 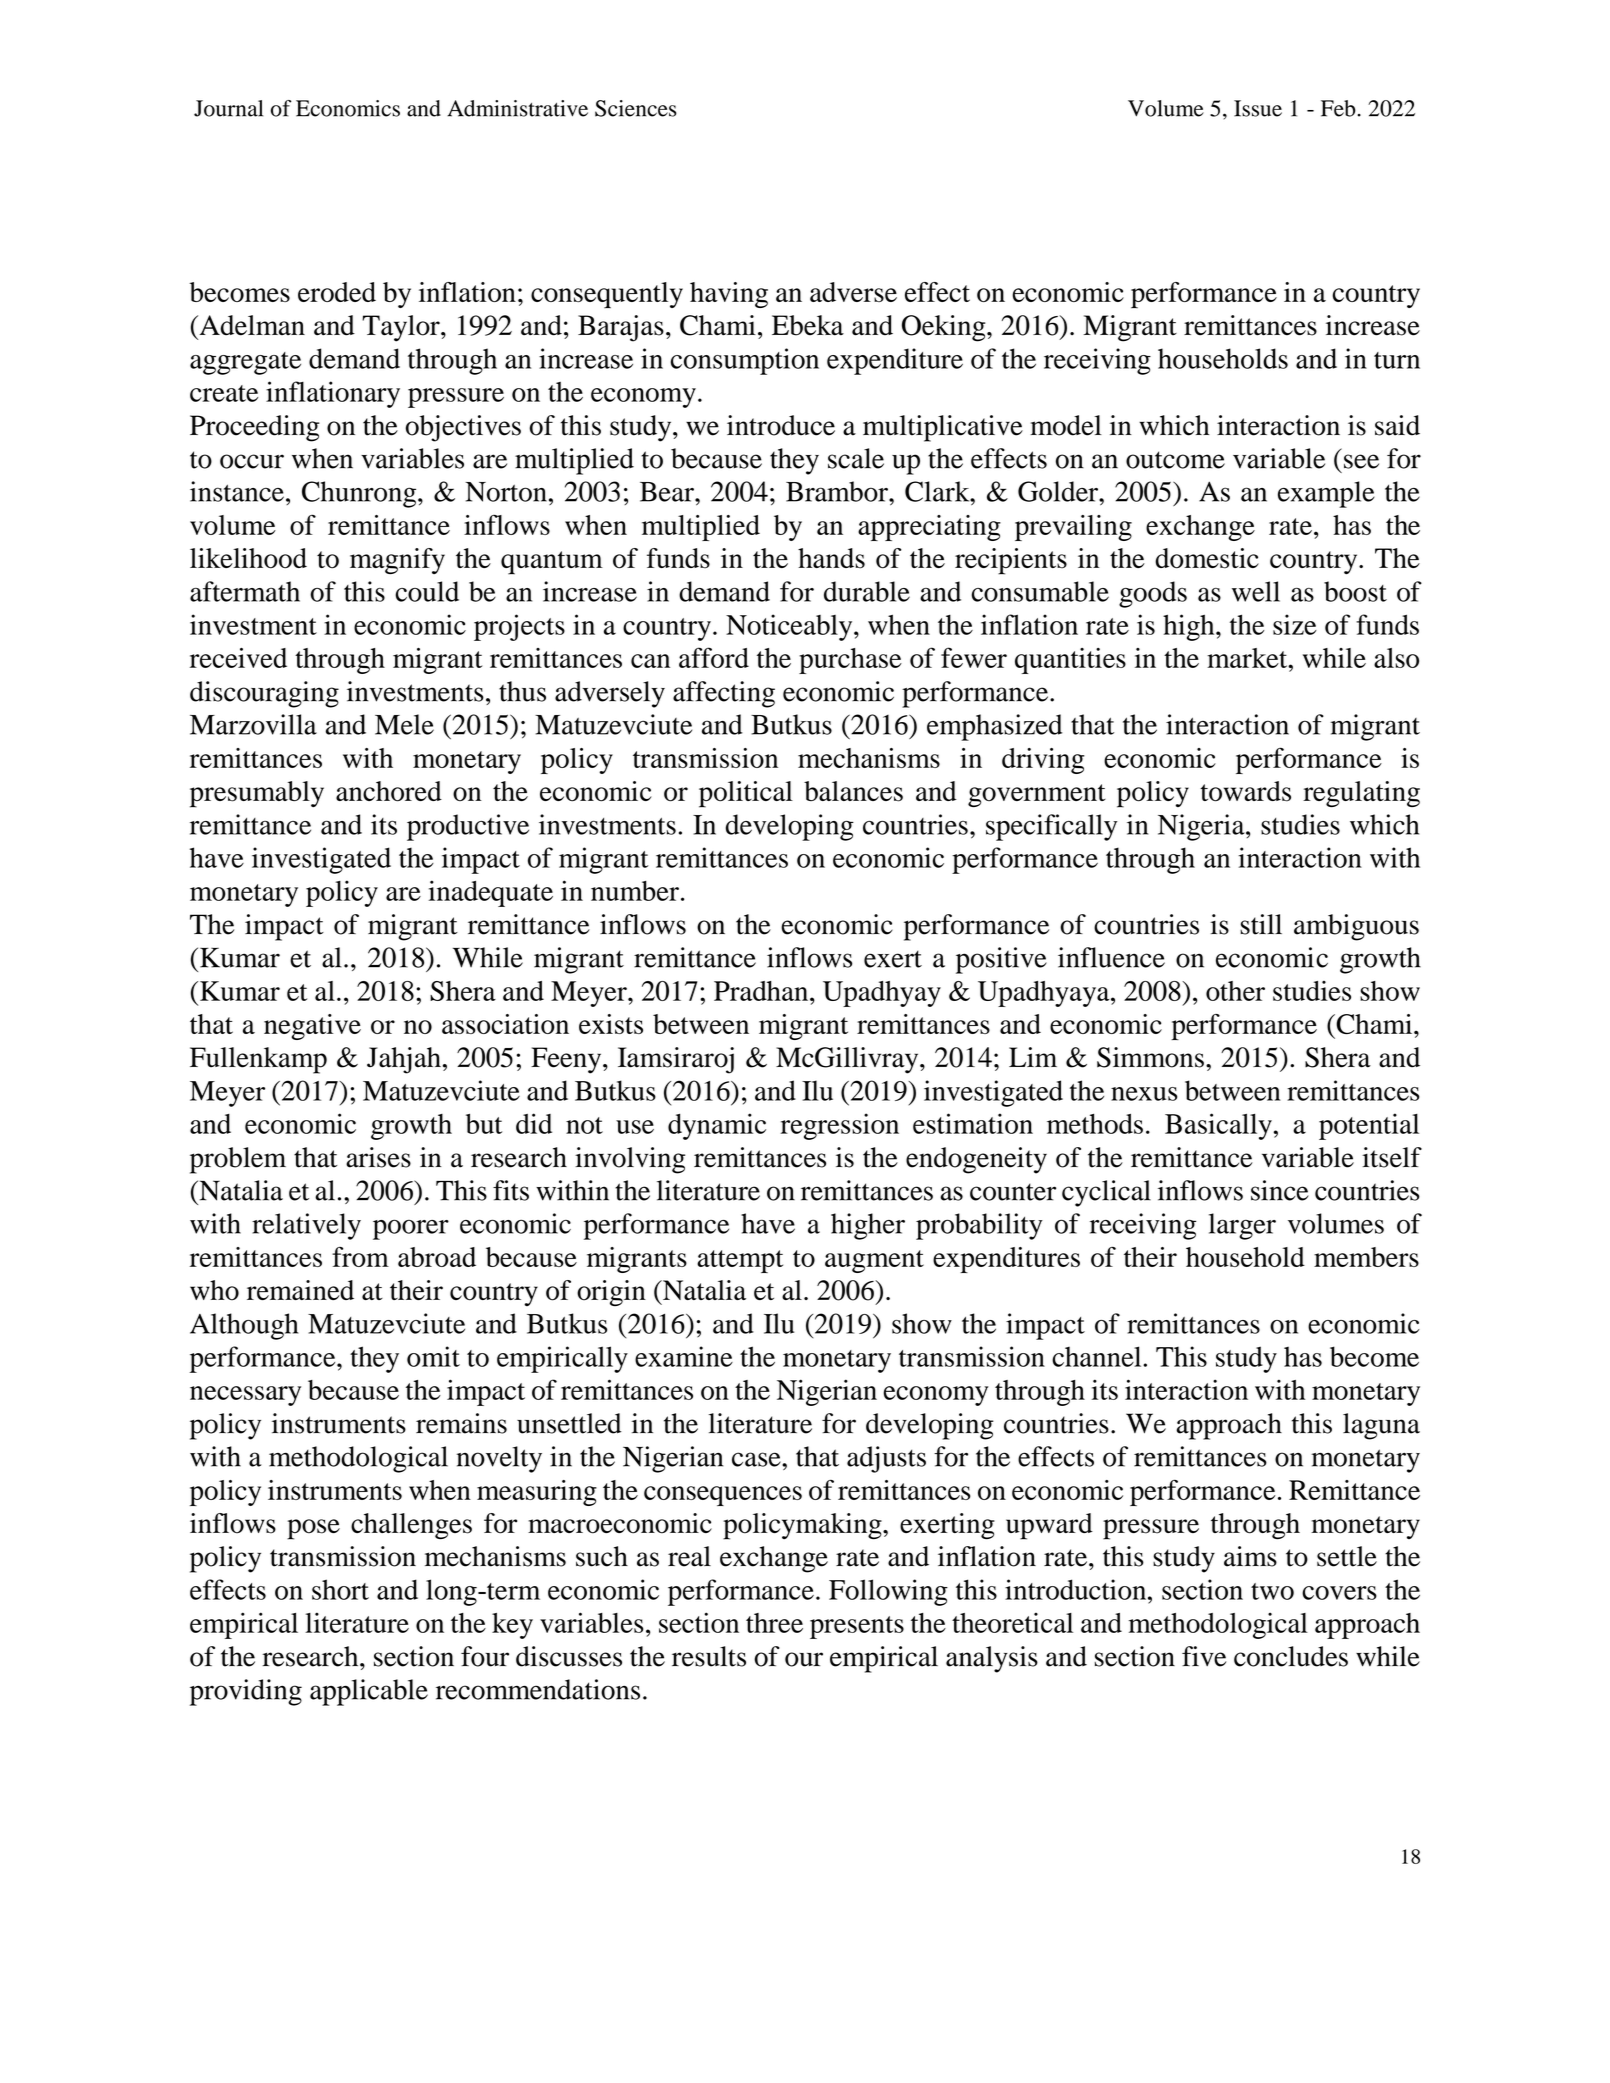 What do you see at coordinates (636, 108) in the page?
I see `Sciences` at bounding box center [636, 108].
